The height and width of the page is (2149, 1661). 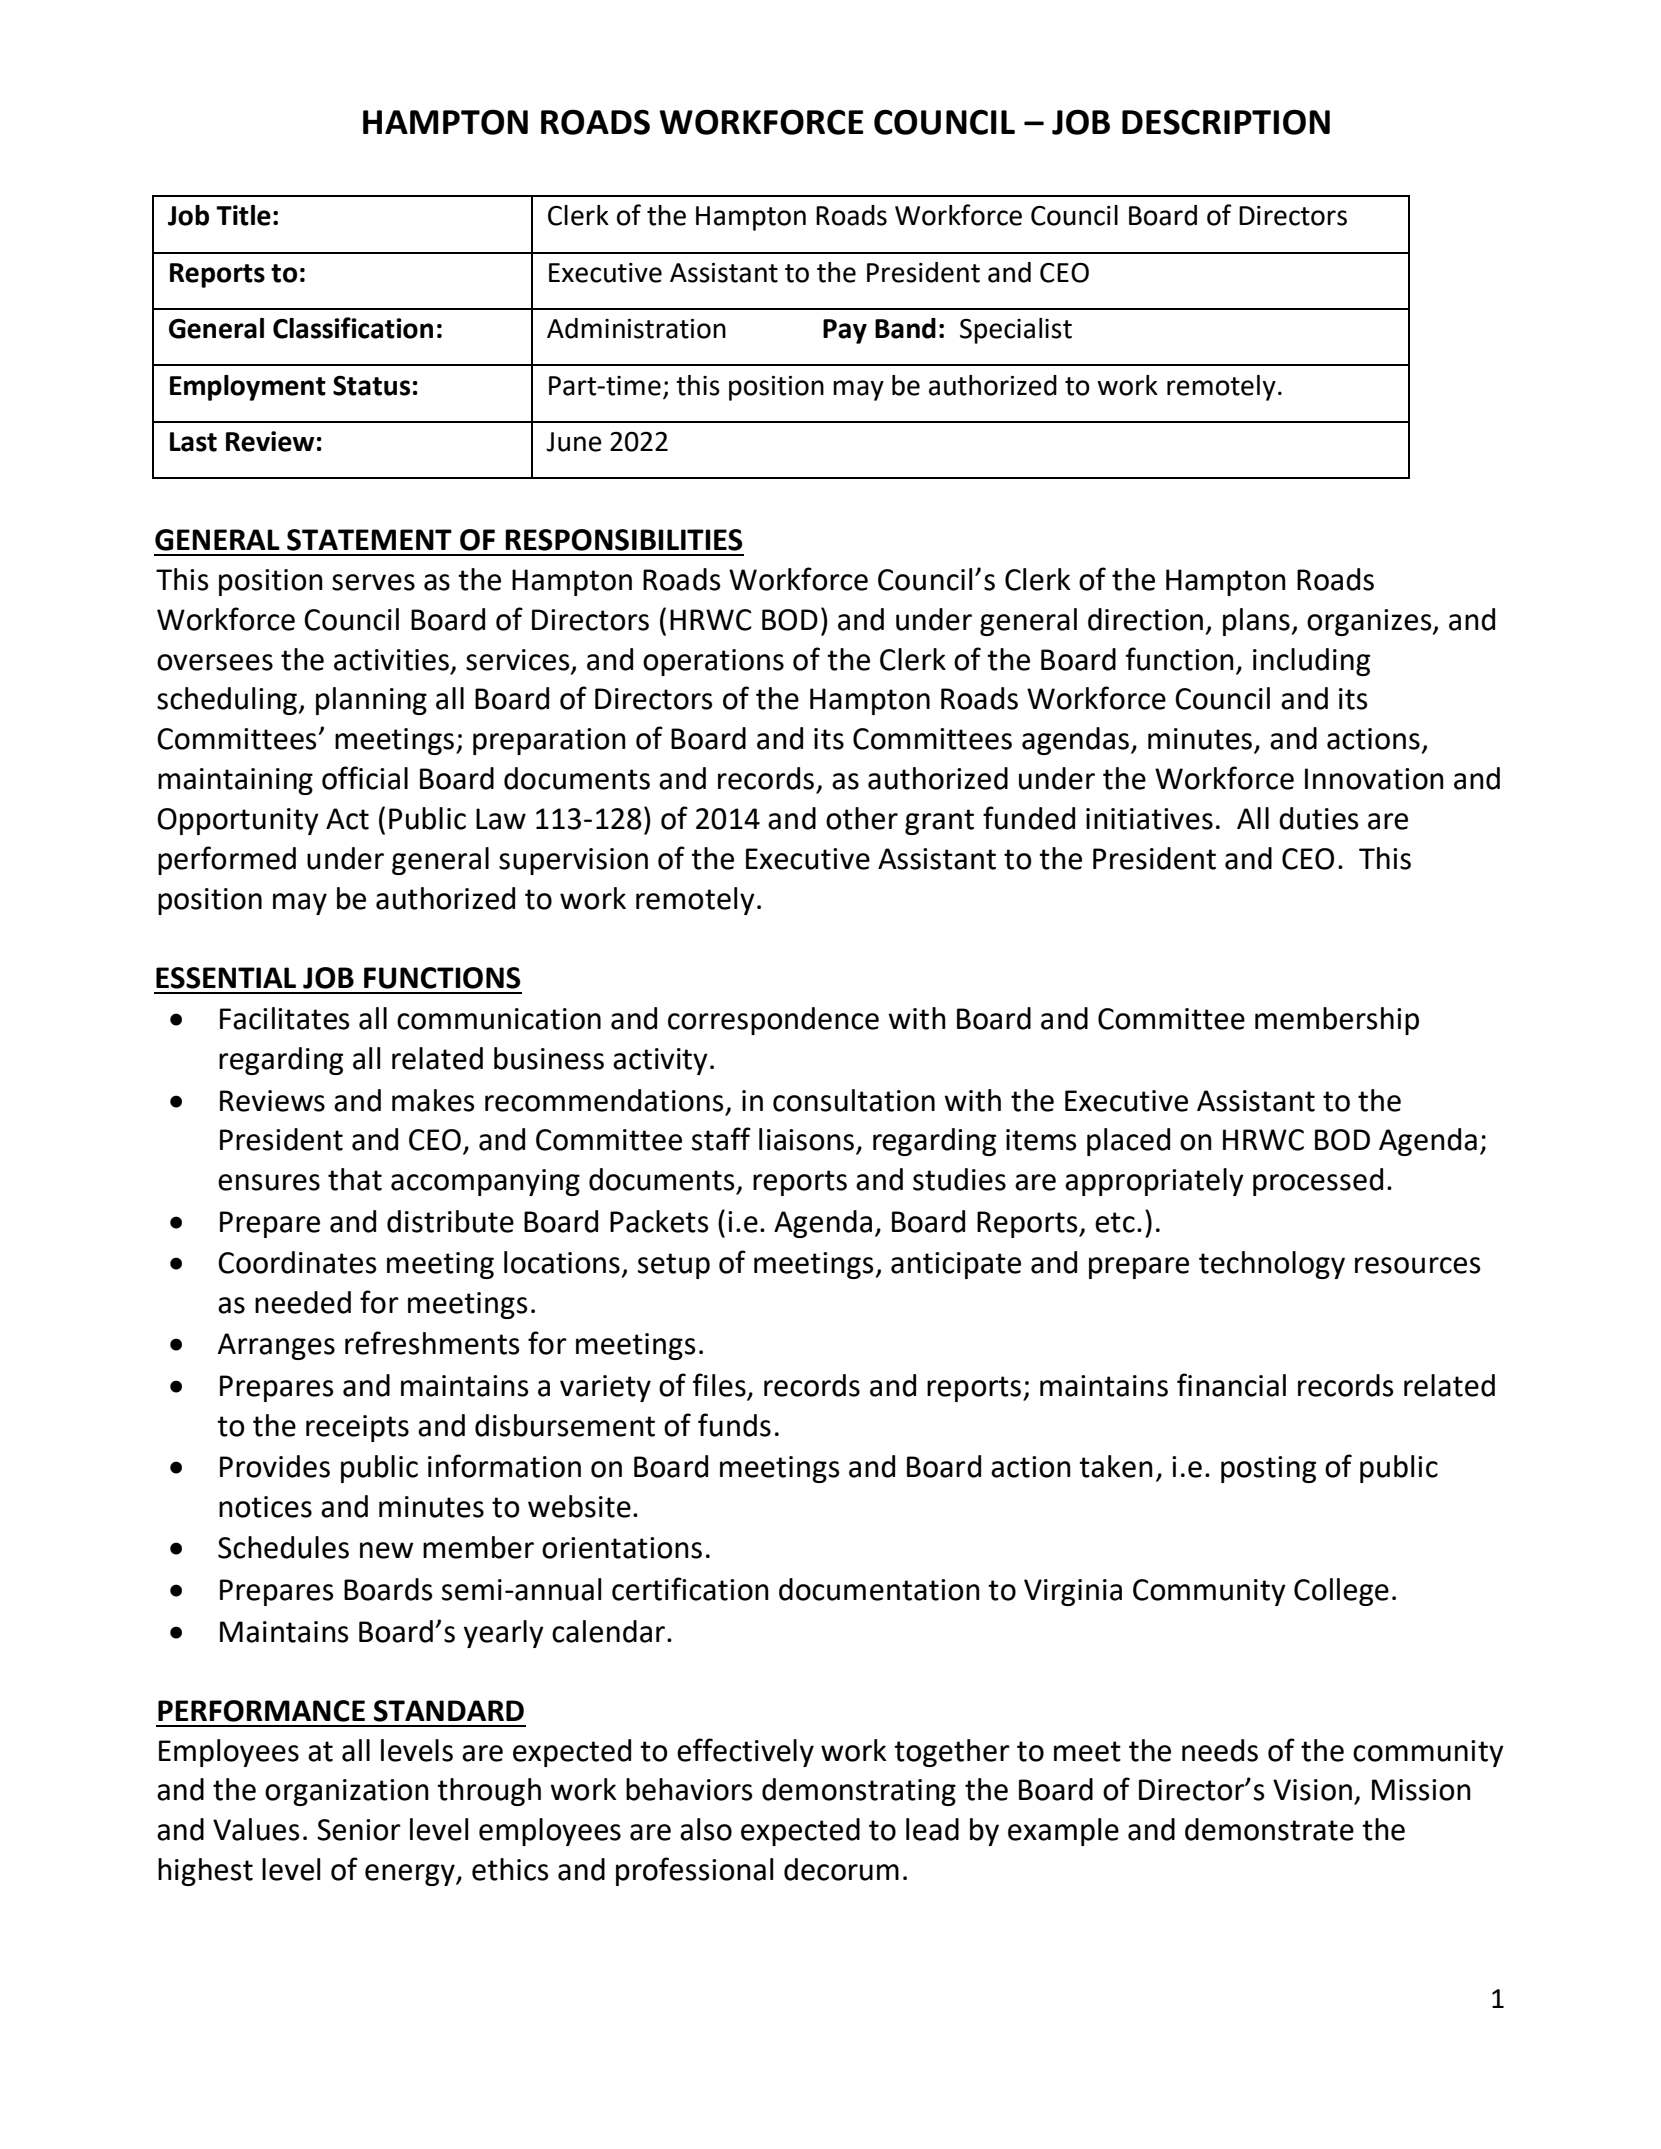 What do you see at coordinates (773, 1021) in the page?
I see `correspondence` at bounding box center [773, 1021].
